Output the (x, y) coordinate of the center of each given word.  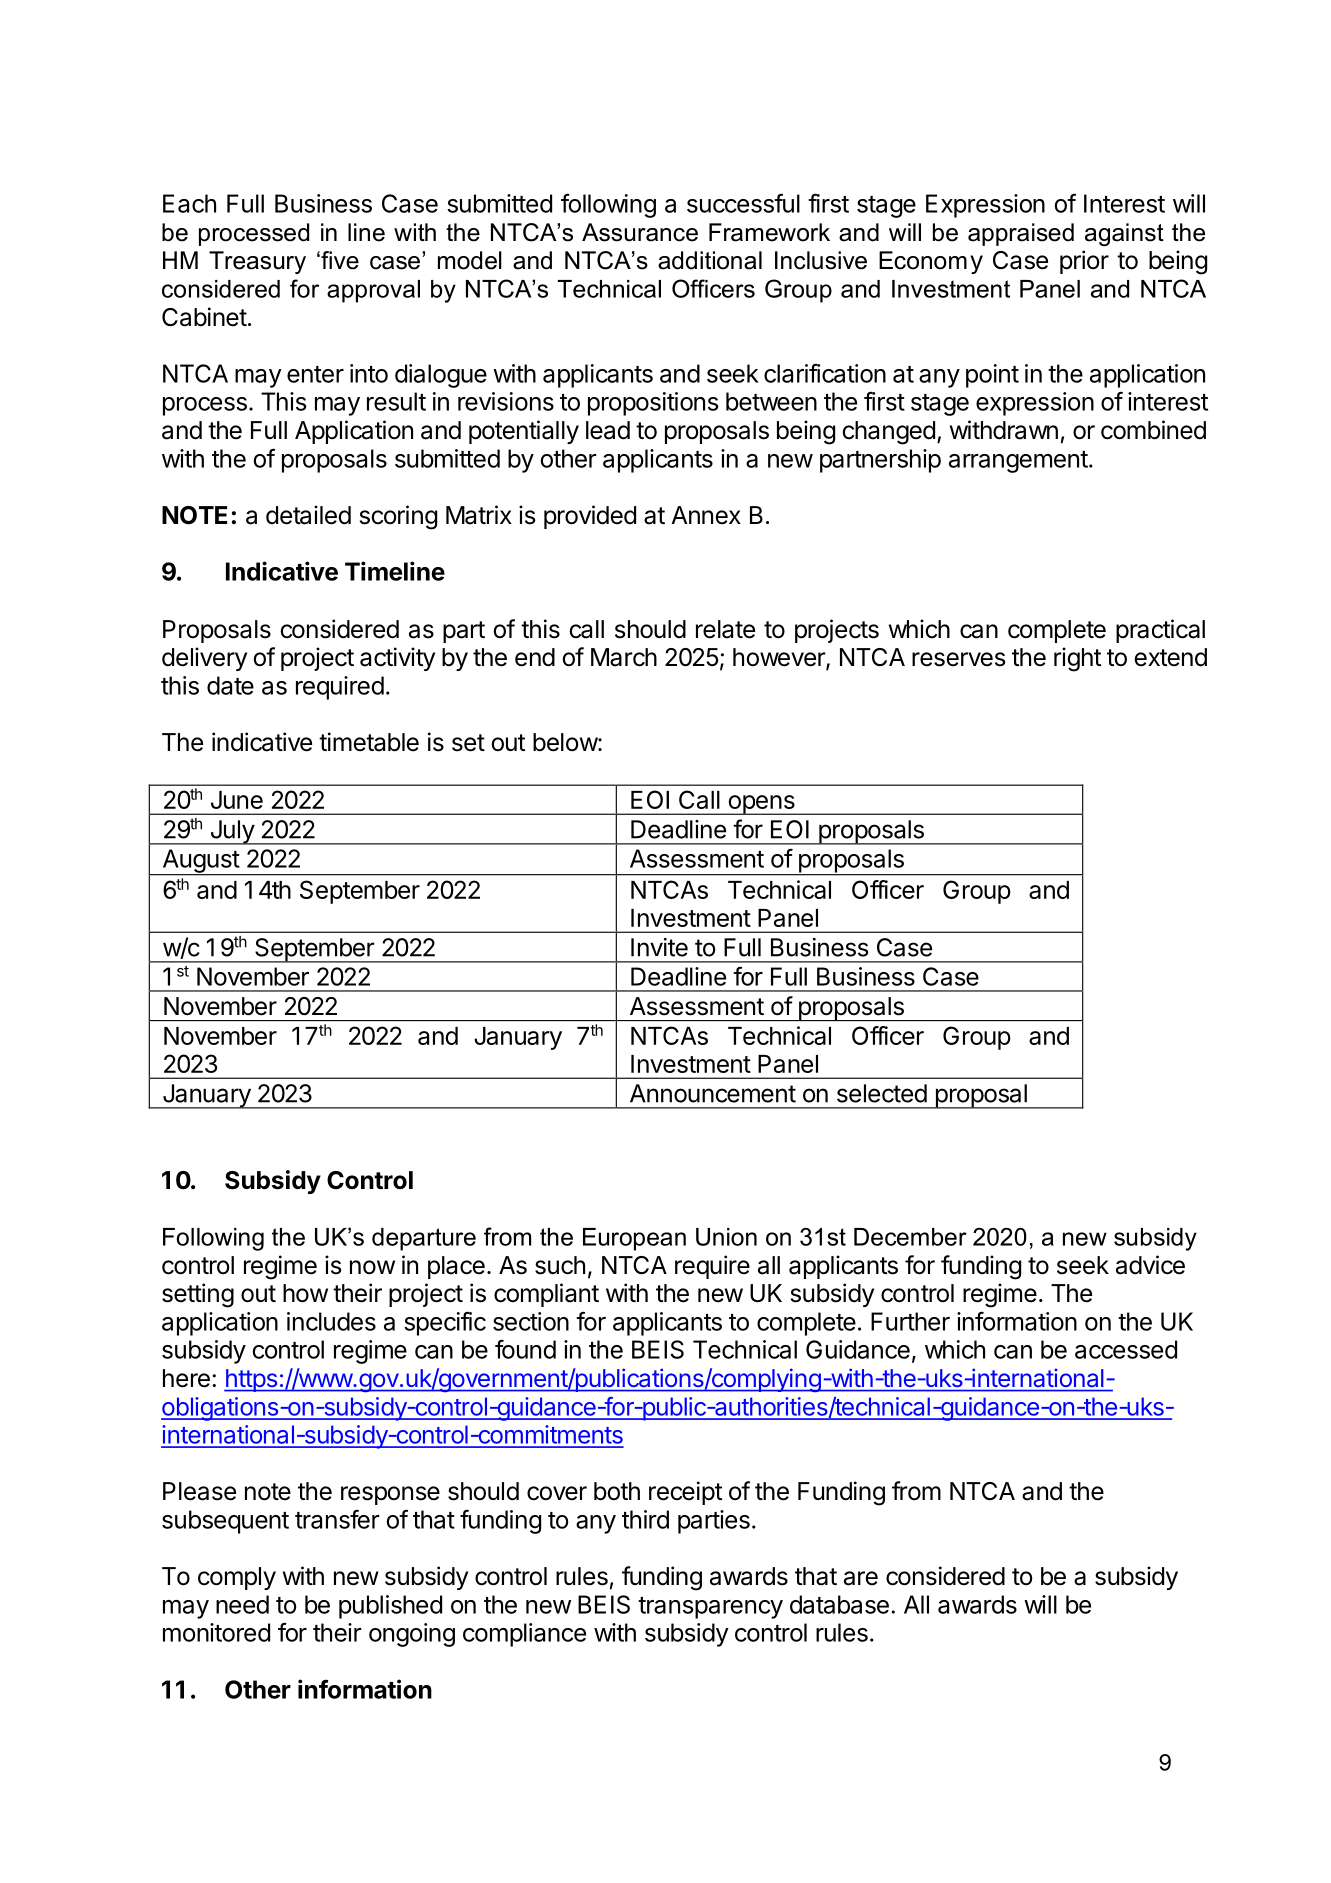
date (230, 685)
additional (710, 260)
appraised (1021, 234)
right (1077, 659)
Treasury (257, 262)
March (624, 657)
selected (882, 1093)
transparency (710, 1608)
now (372, 1267)
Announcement (713, 1093)
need (242, 1604)
